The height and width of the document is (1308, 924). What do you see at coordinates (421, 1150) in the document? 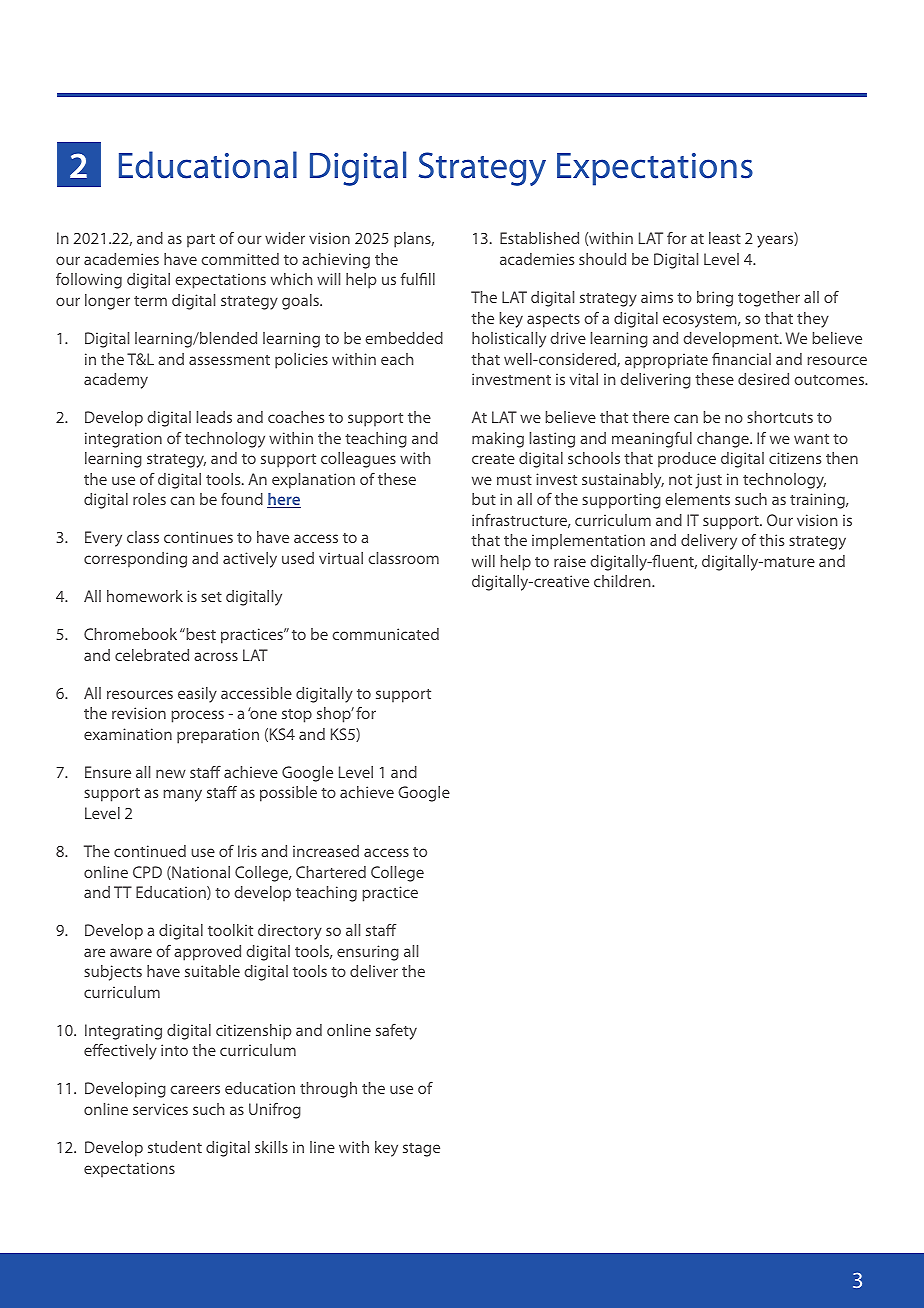
I see `stage` at bounding box center [421, 1150].
